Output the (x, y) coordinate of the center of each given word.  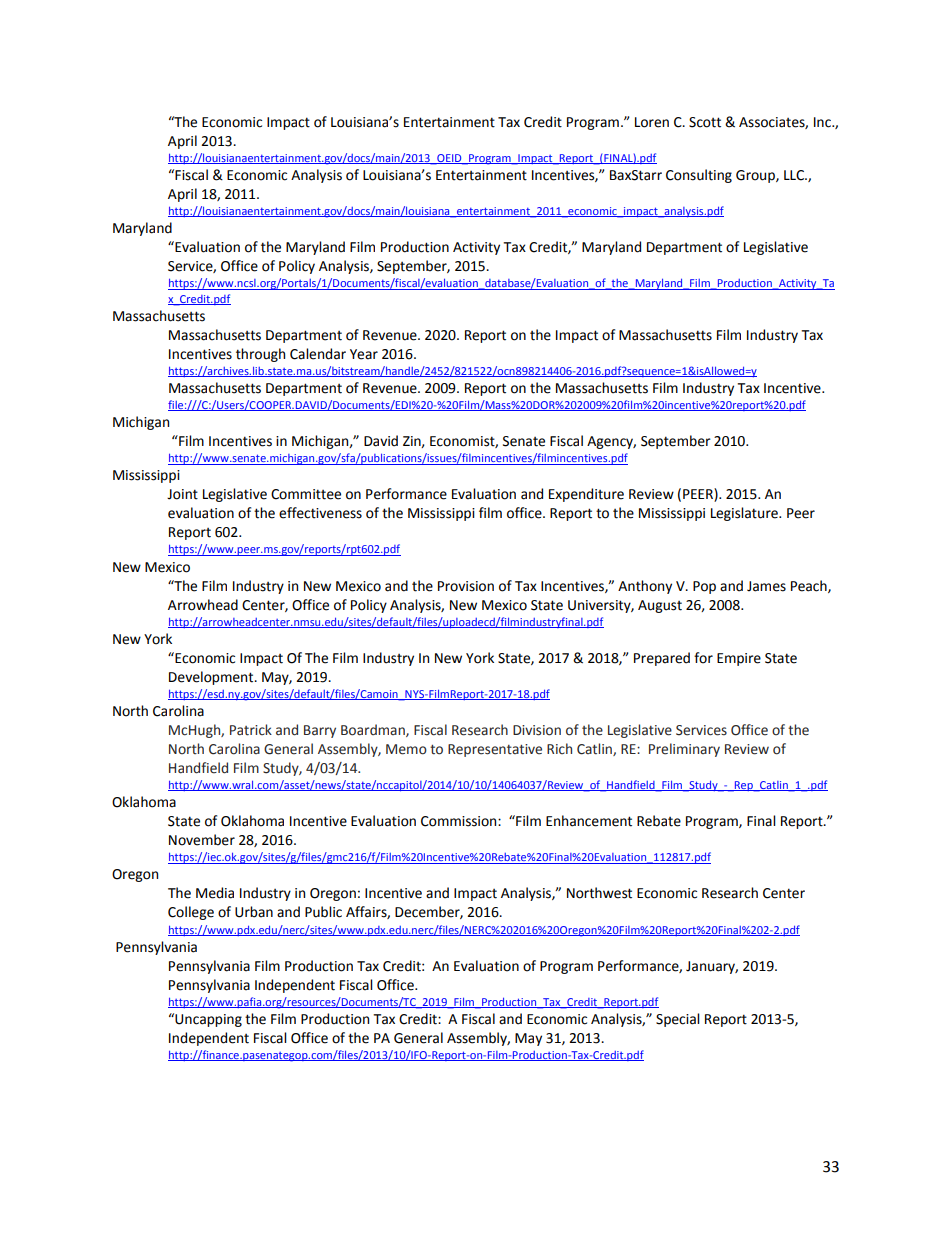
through (260, 355)
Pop (704, 587)
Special (678, 1020)
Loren (652, 122)
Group (756, 176)
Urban (254, 912)
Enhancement (589, 821)
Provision (466, 586)
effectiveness (320, 513)
